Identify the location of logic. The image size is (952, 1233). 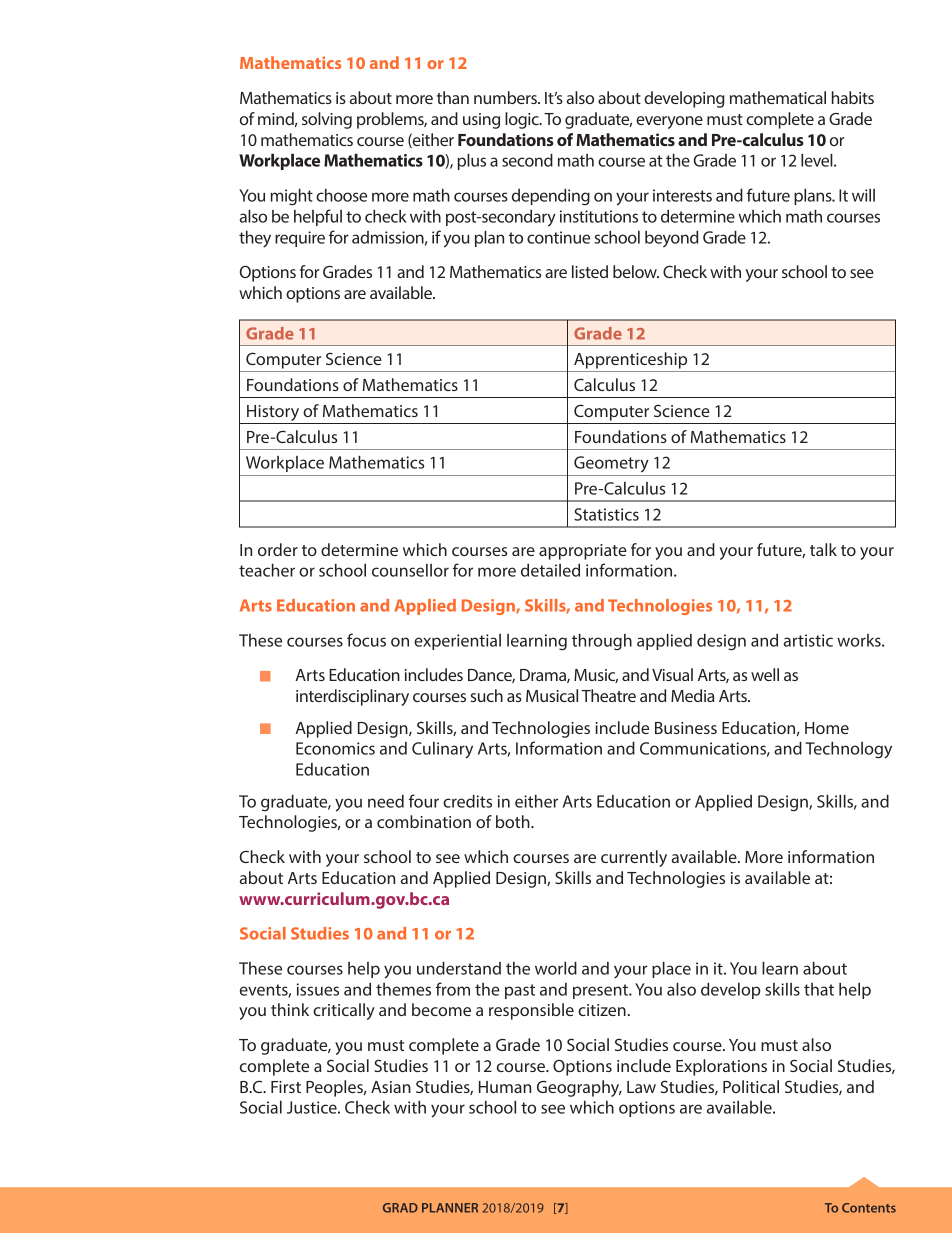
(523, 120).
